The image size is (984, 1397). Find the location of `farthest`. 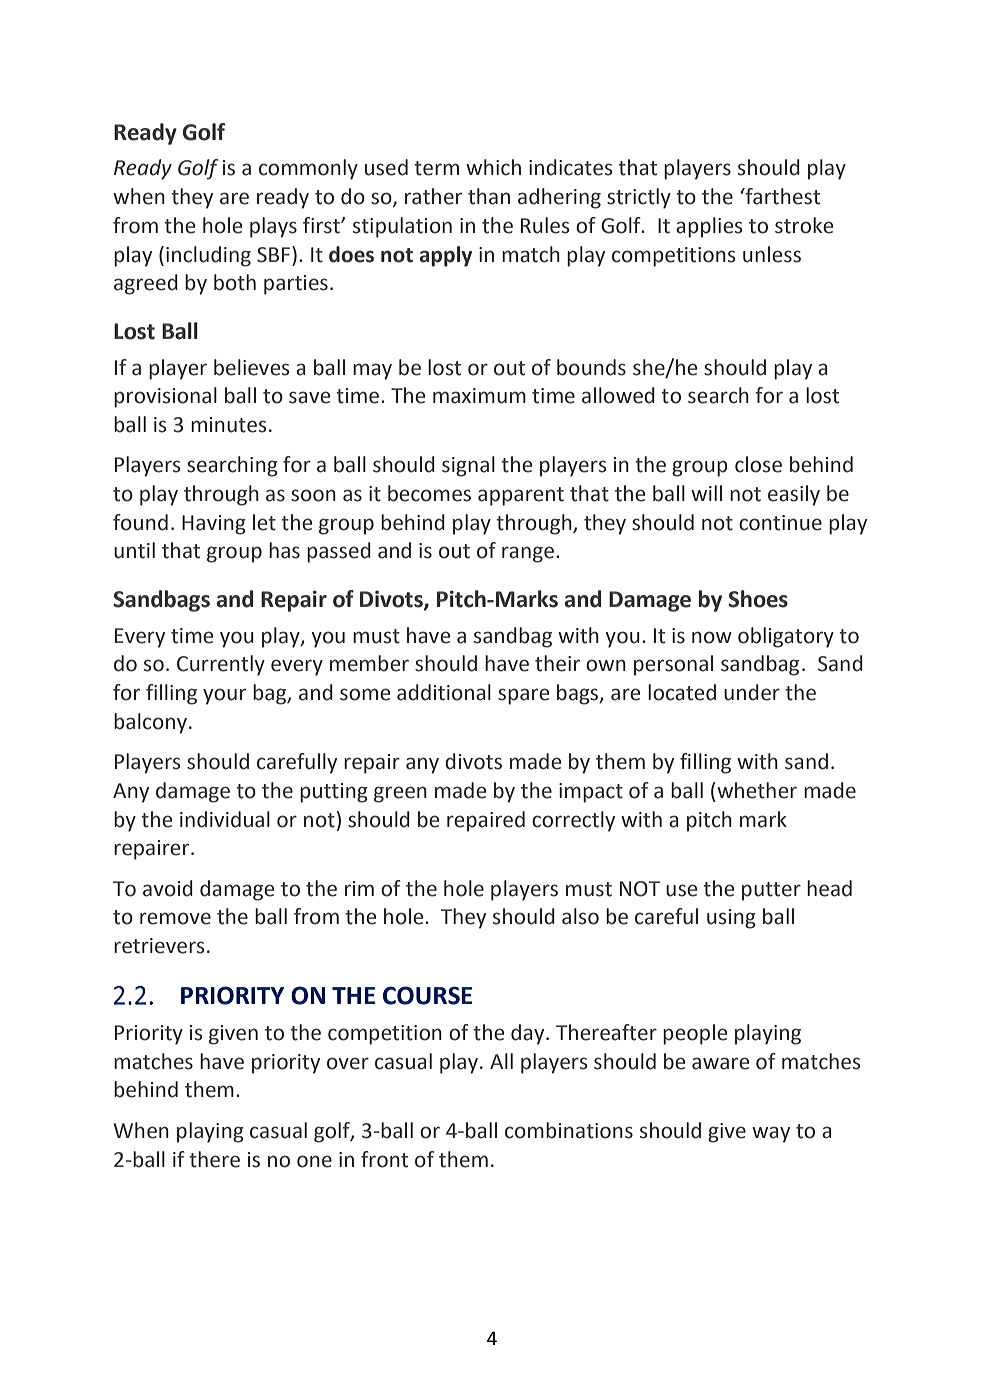

farthest is located at coordinates (782, 196).
